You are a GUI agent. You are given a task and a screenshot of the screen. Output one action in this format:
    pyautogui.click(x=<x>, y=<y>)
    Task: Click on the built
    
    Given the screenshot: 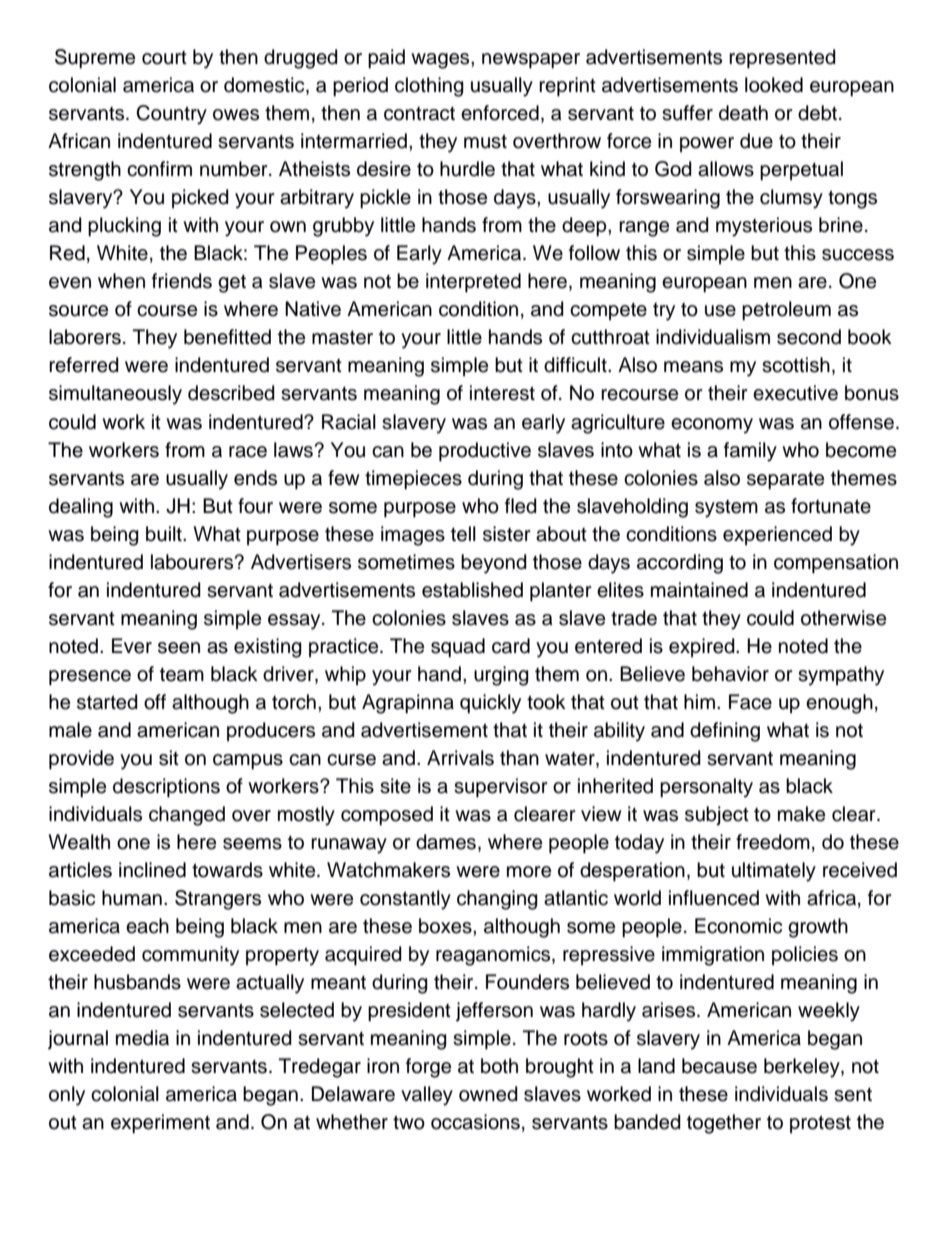 What is the action you would take?
    pyautogui.click(x=165, y=534)
